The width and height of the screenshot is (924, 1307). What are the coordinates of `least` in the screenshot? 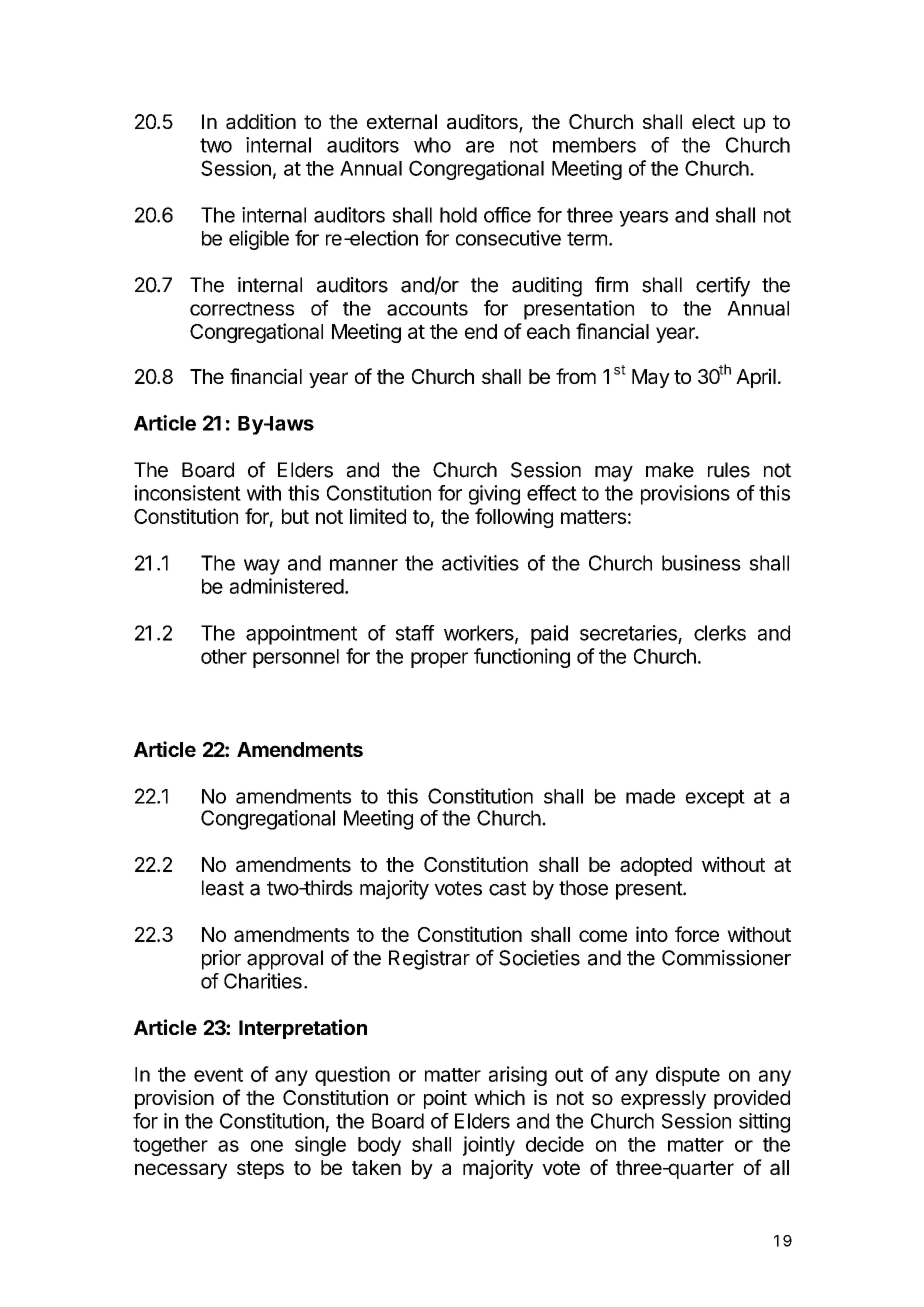 It's located at (223, 888).
